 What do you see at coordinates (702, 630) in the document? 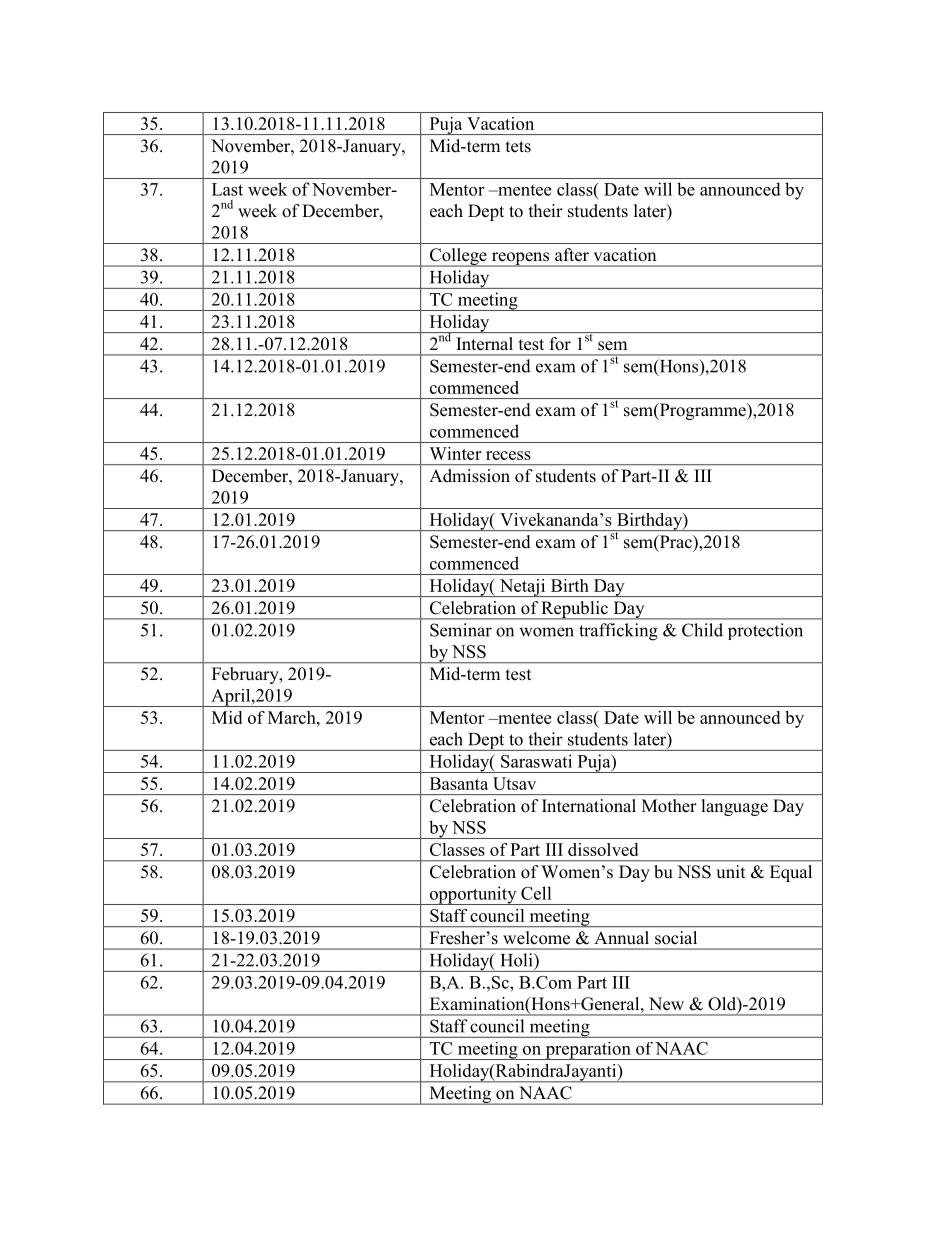
I see `Child` at bounding box center [702, 630].
